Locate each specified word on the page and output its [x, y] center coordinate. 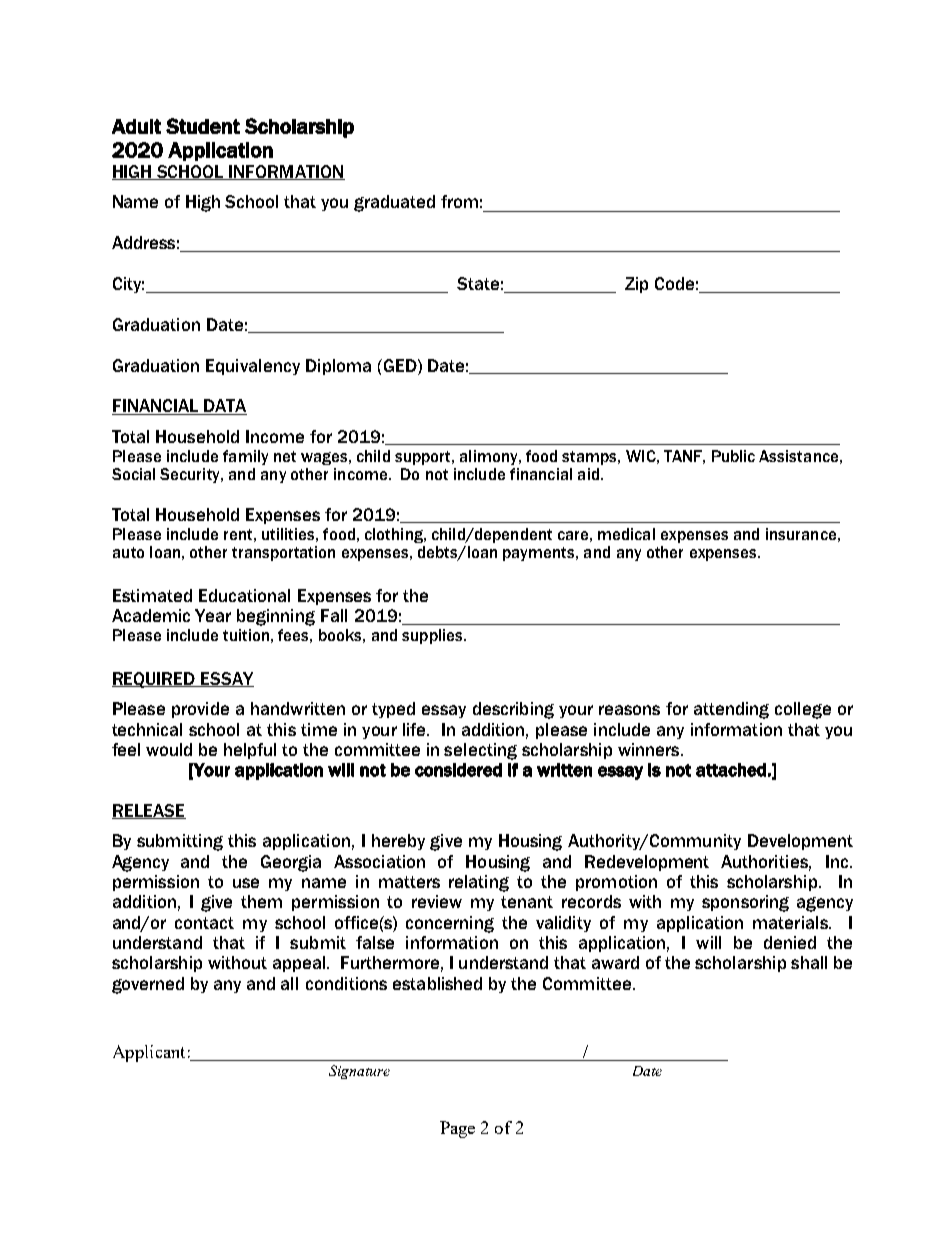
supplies [433, 636]
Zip [636, 285]
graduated [394, 203]
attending [731, 710]
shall [809, 962]
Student [203, 126]
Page [457, 1129]
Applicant [149, 1053]
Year [213, 615]
